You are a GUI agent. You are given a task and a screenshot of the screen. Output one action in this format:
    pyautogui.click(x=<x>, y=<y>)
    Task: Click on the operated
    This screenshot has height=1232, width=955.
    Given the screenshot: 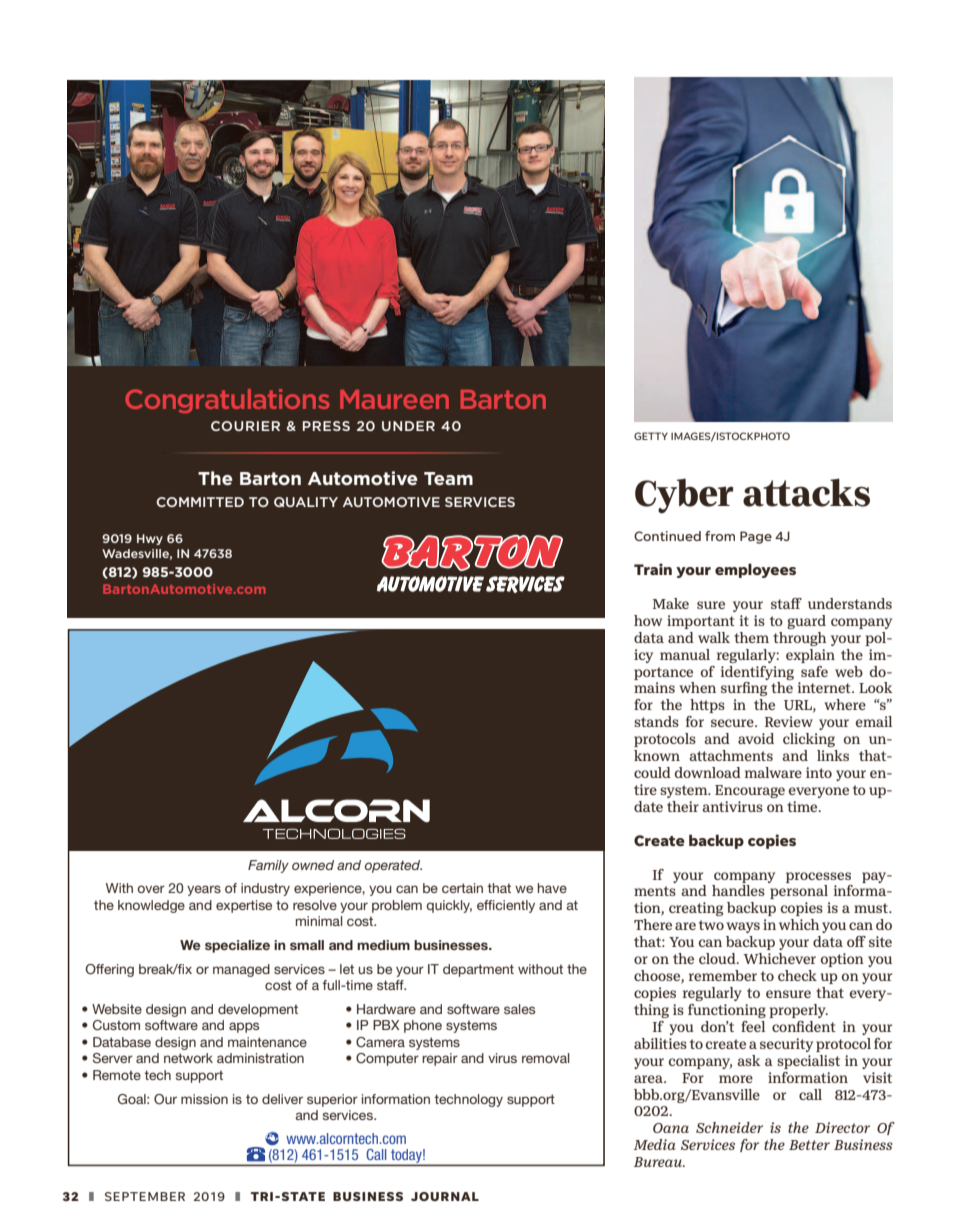 What is the action you would take?
    pyautogui.click(x=393, y=866)
